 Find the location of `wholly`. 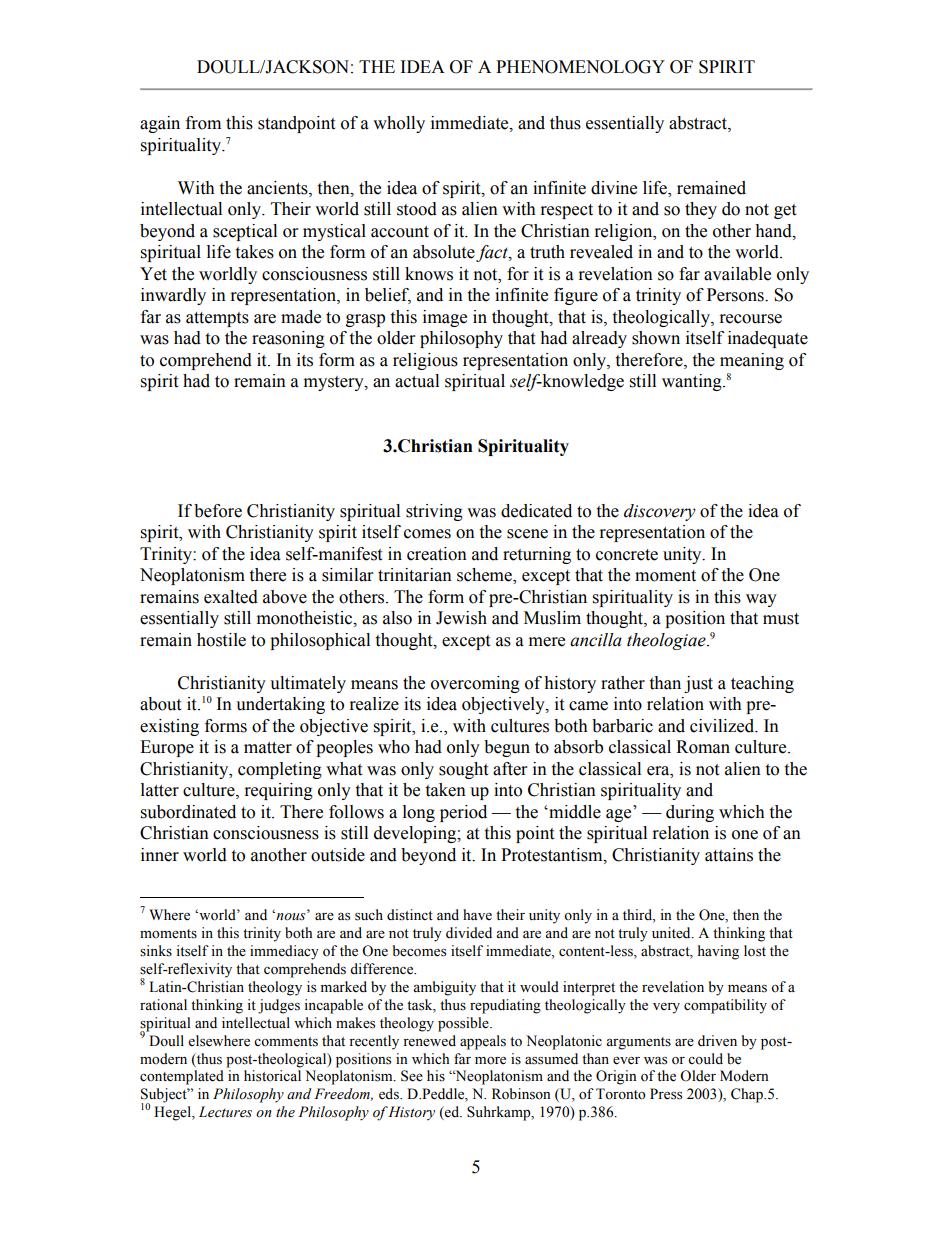

wholly is located at coordinates (399, 124).
